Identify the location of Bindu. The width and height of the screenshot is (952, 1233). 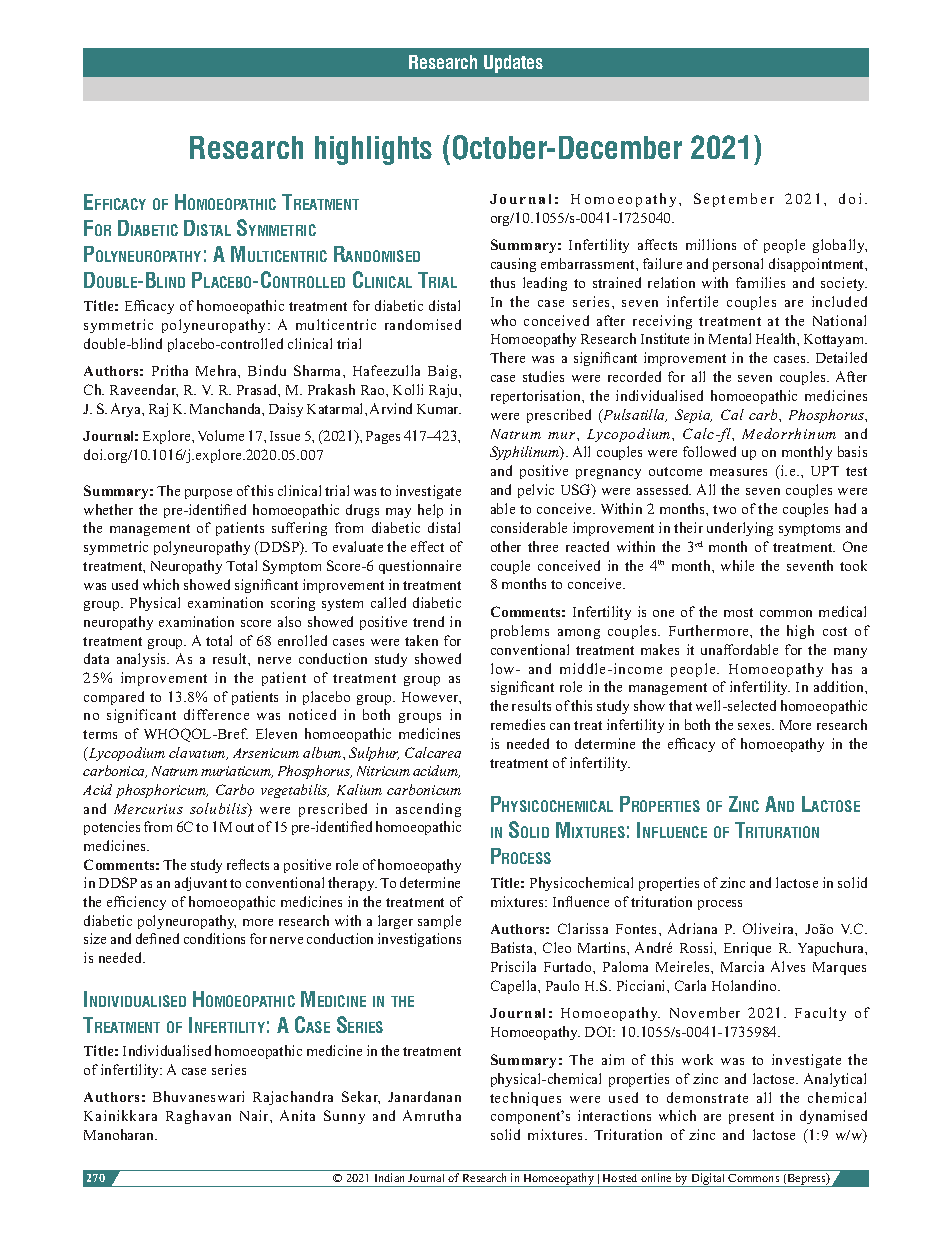
(267, 370).
